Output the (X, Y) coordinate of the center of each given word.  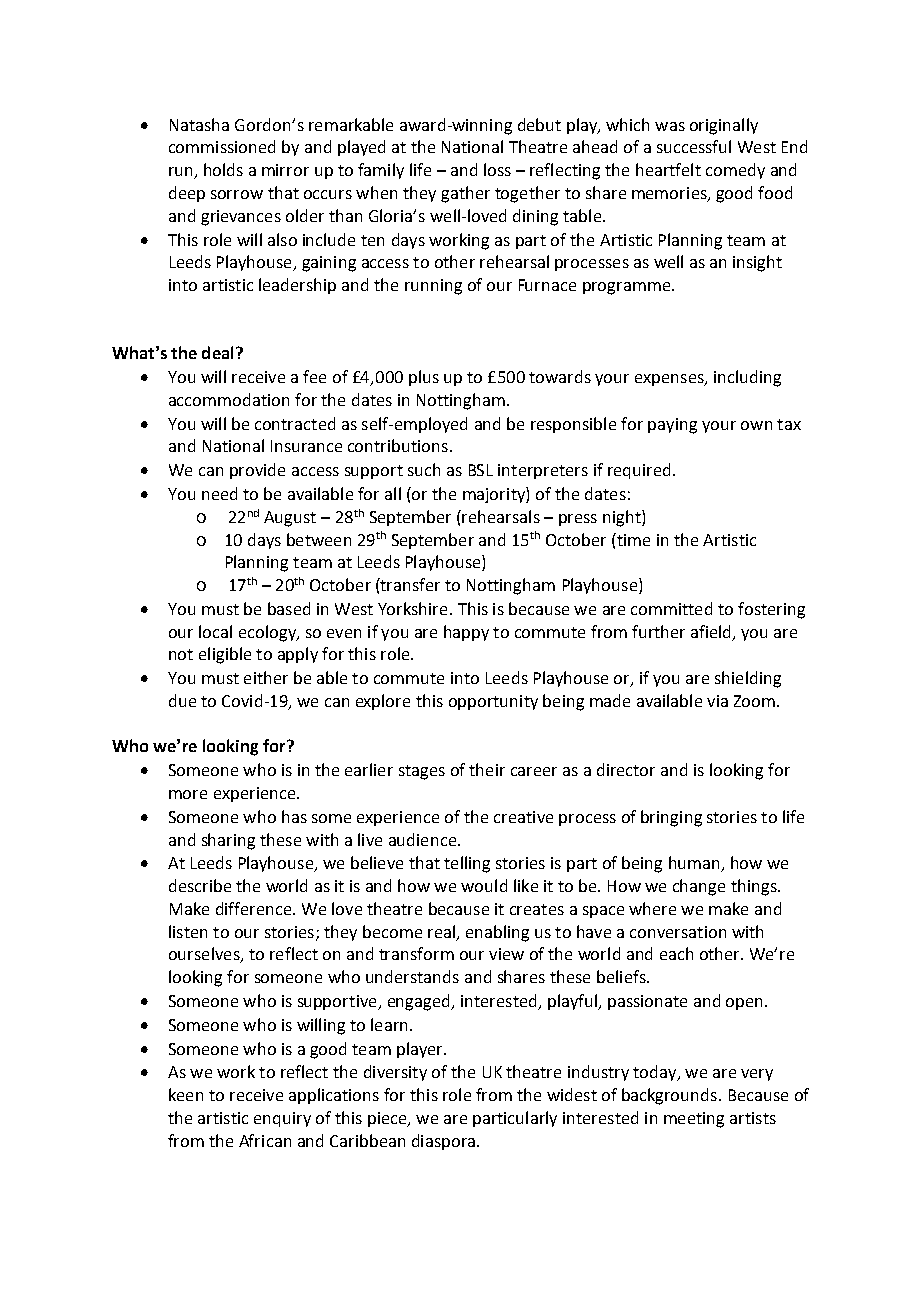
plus (424, 378)
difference (255, 908)
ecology (268, 633)
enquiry (282, 1119)
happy (466, 633)
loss (497, 169)
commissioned (222, 146)
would (484, 885)
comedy (735, 171)
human (695, 864)
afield (710, 631)
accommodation (229, 399)
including (747, 378)
